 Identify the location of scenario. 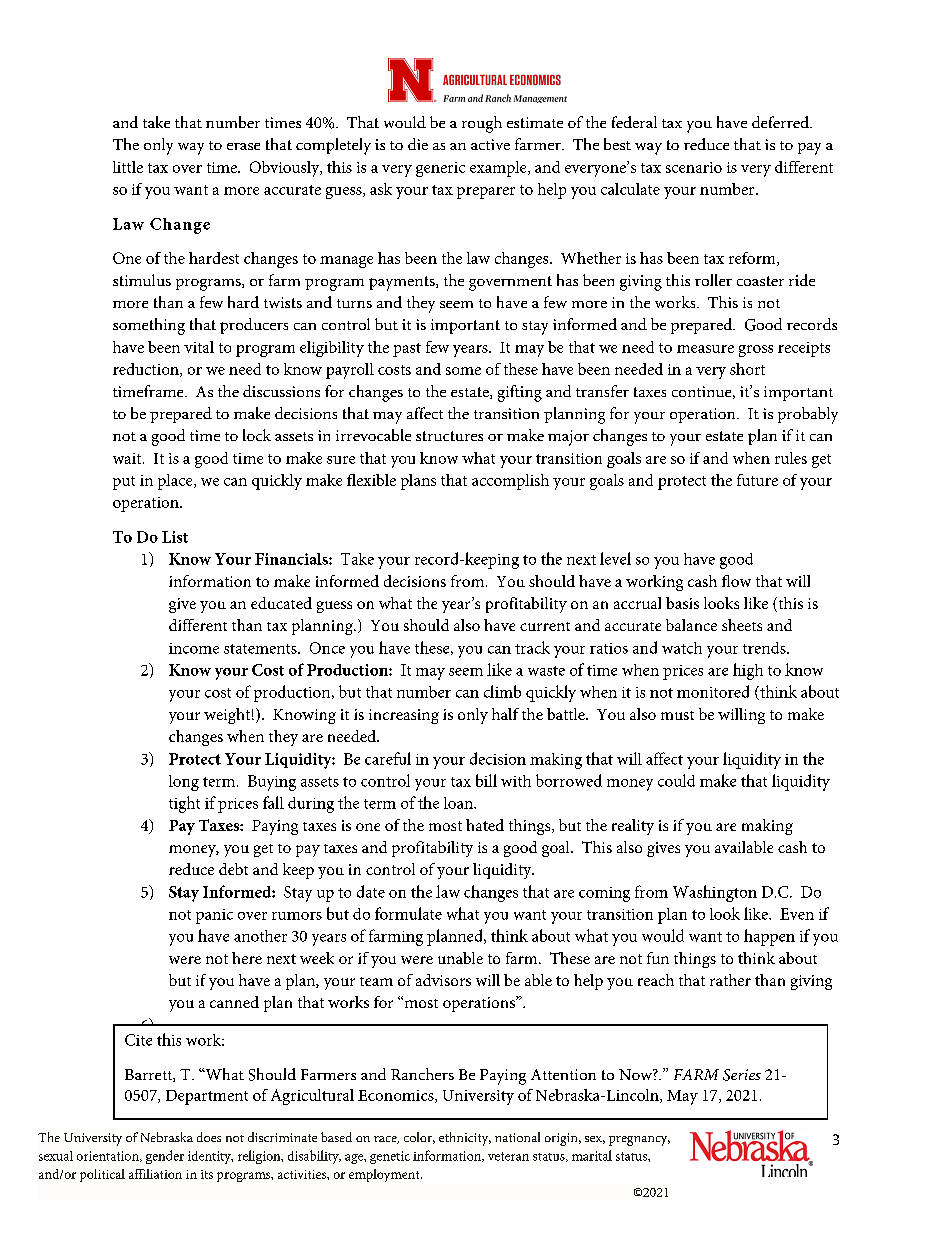
(694, 167).
